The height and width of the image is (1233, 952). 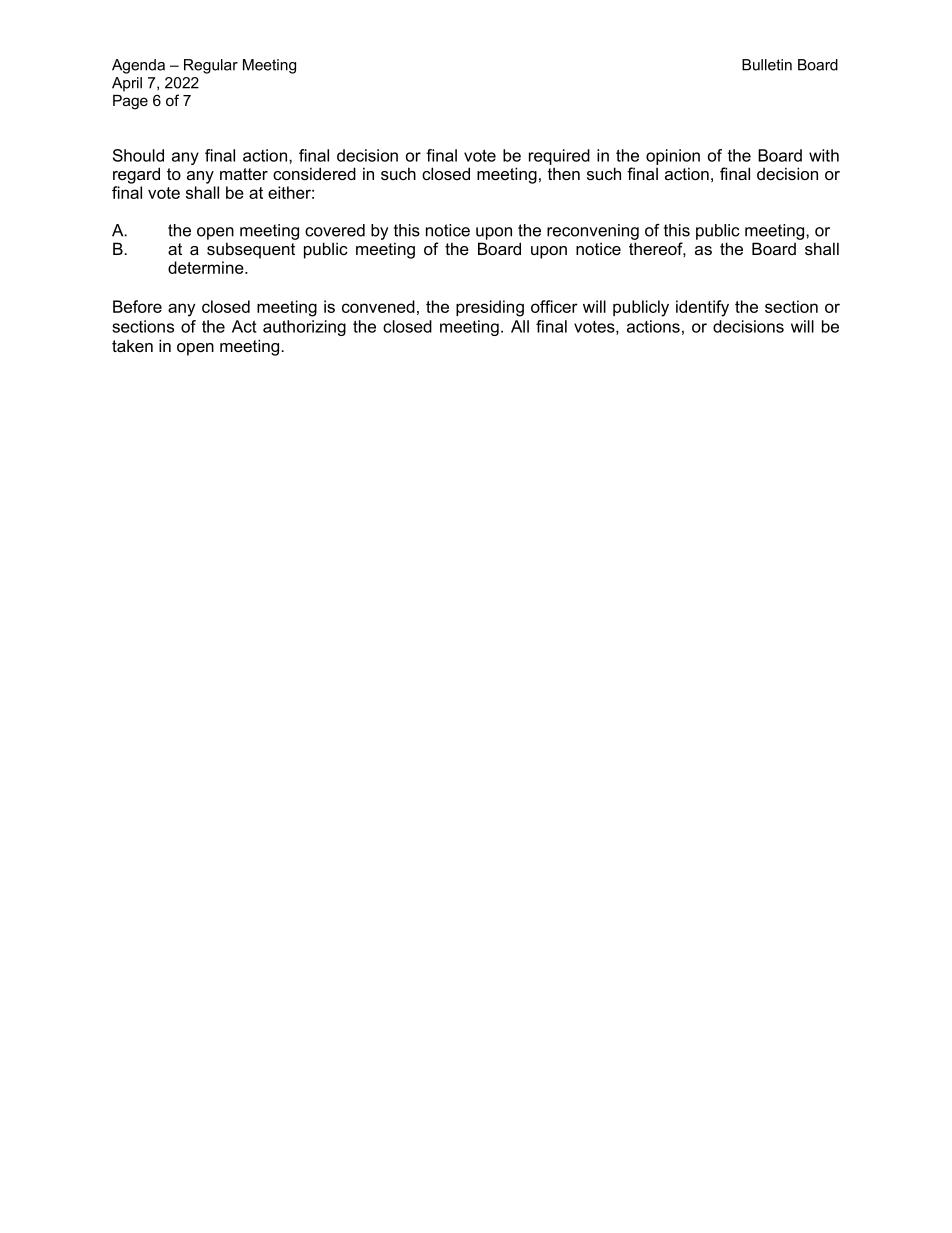 I want to click on Regular, so click(x=211, y=66).
